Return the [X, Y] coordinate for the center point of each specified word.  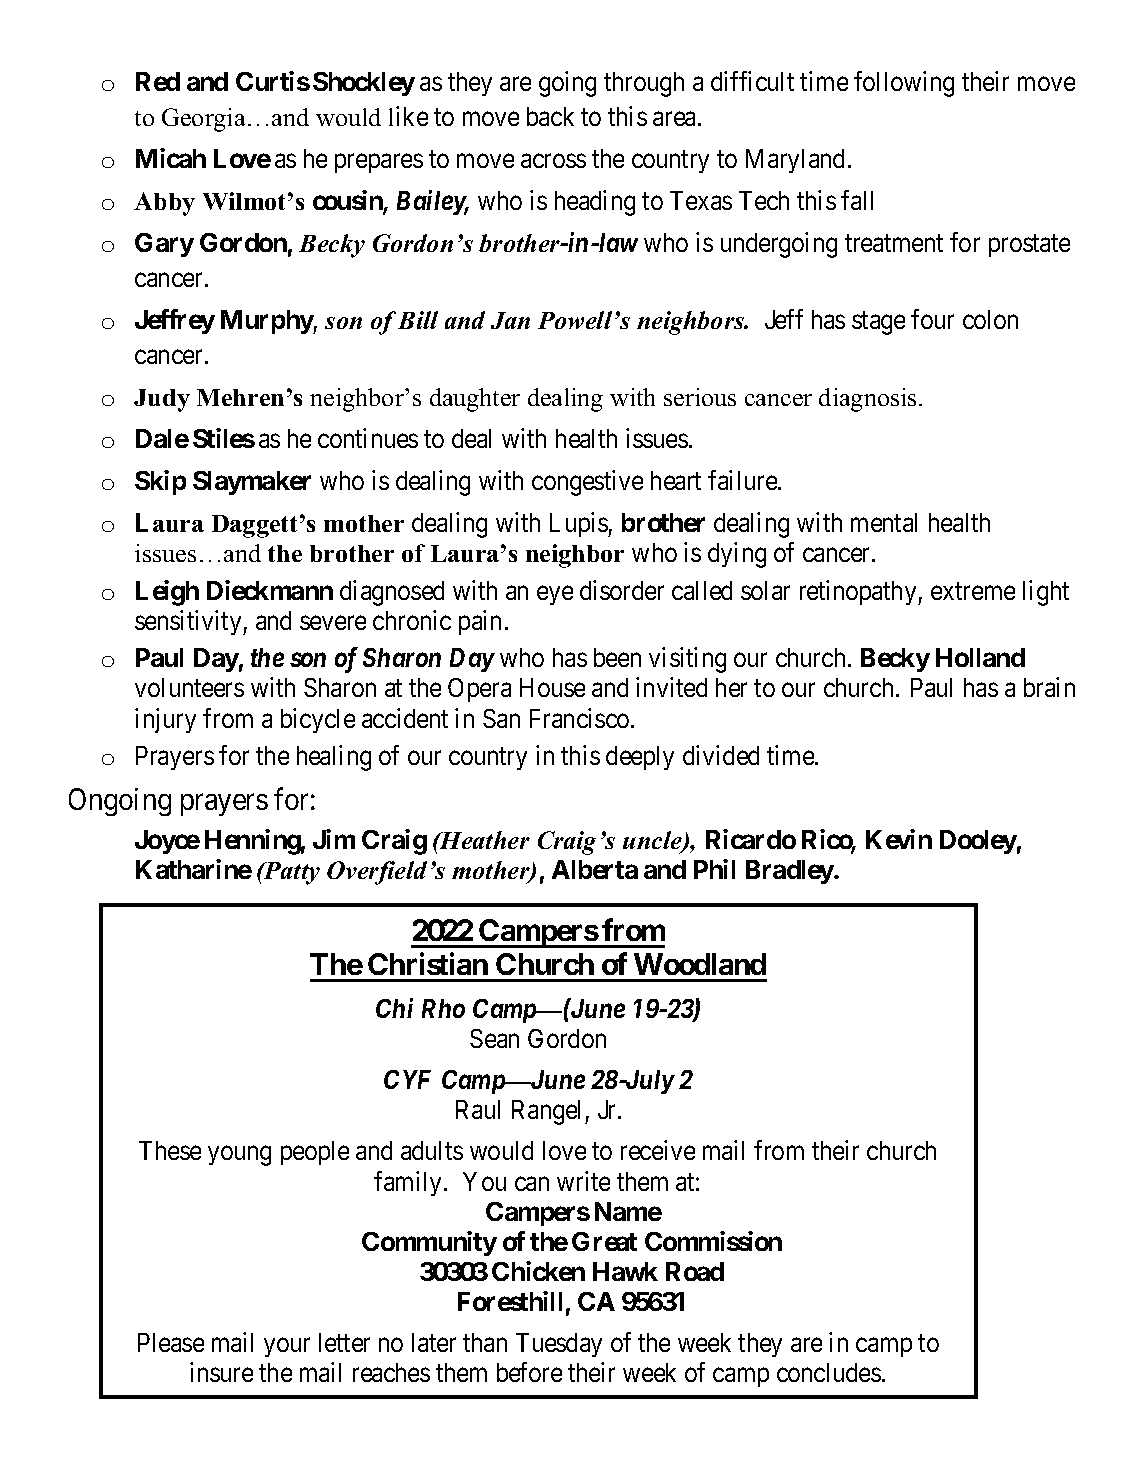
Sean [494, 1038]
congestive [587, 483]
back [550, 116]
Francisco [579, 718]
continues [368, 438]
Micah [171, 158]
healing [334, 758]
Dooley [978, 842]
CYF [407, 1079]
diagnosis [867, 400]
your [287, 1347]
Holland [980, 657]
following [904, 84]
